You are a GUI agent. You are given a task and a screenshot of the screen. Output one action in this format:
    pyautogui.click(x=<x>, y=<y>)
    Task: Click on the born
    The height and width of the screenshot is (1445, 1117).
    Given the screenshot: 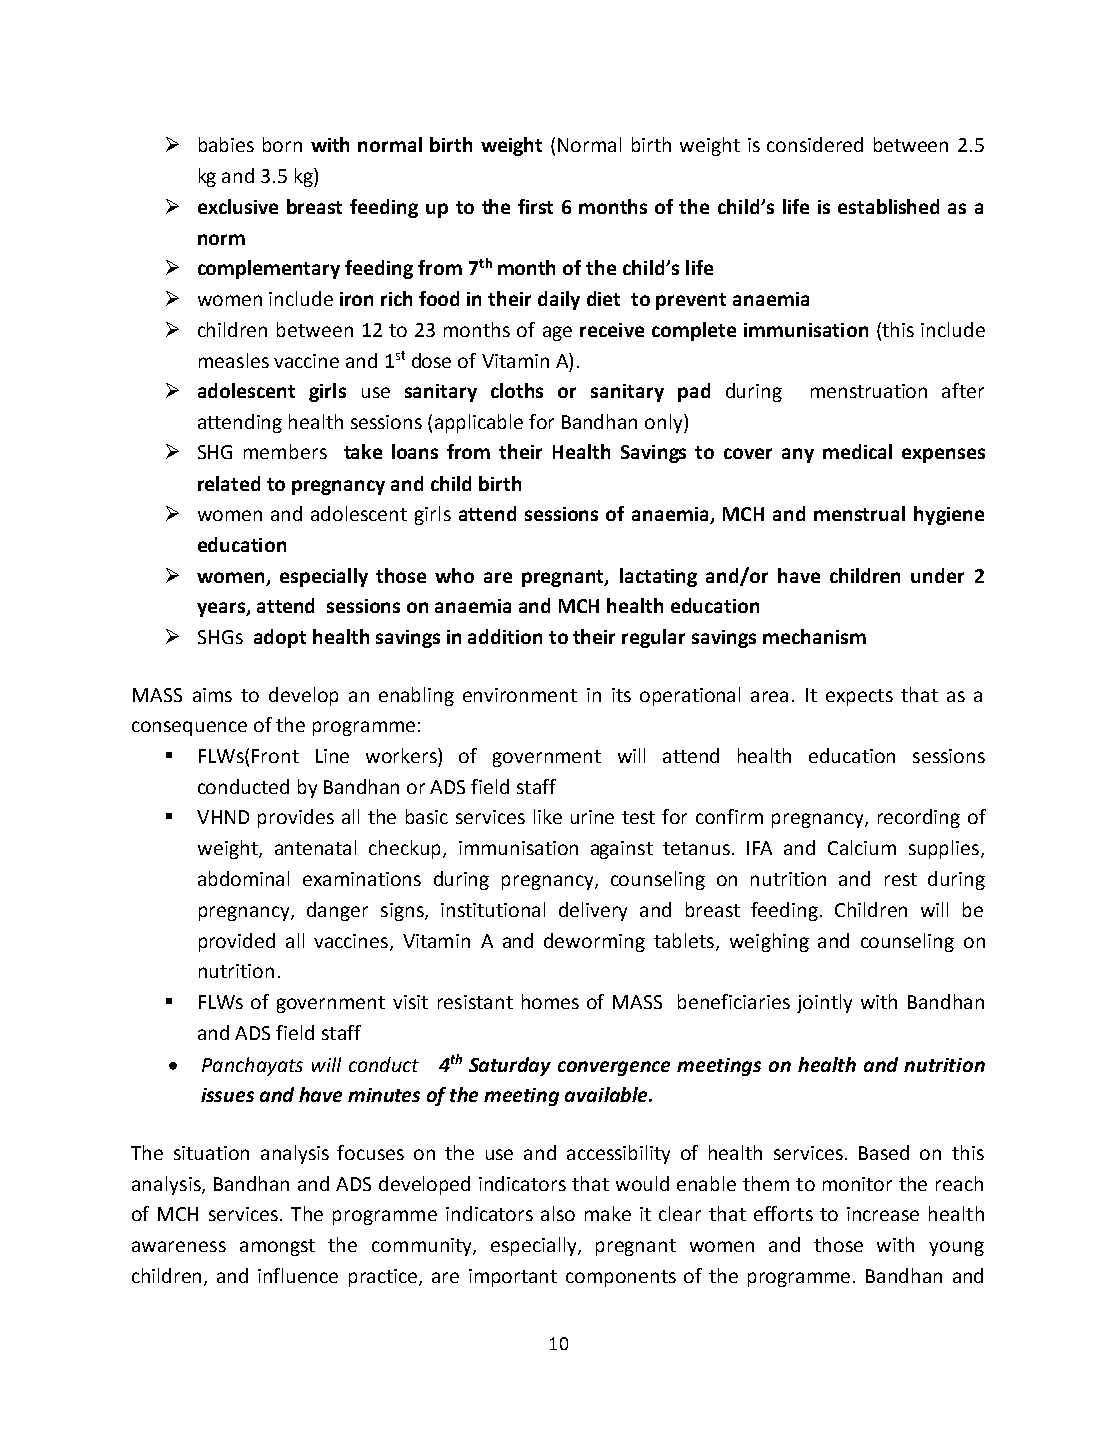 What is the action you would take?
    pyautogui.click(x=282, y=144)
